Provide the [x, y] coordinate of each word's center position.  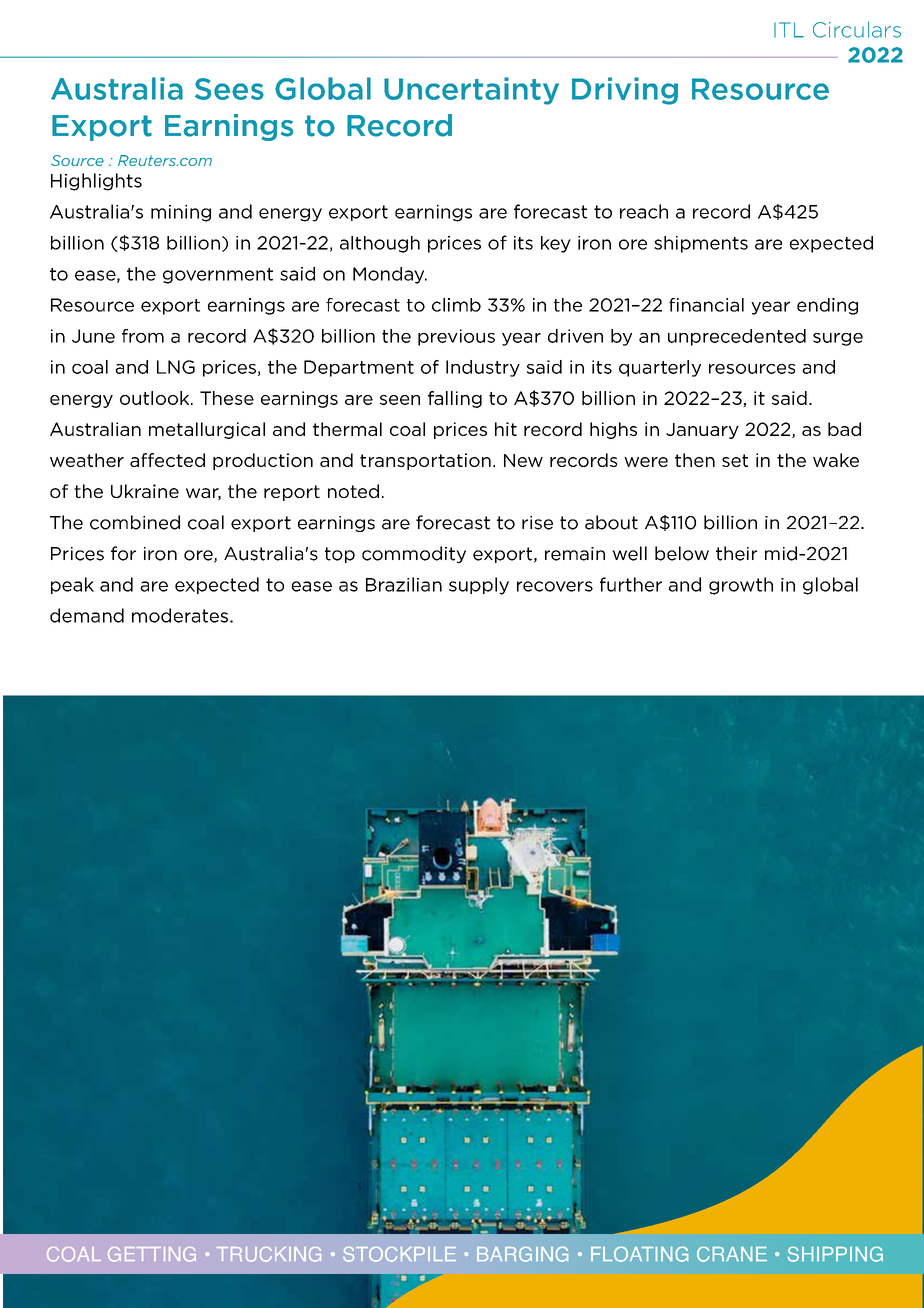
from [143, 336]
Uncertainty [471, 91]
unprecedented [737, 337]
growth [741, 586]
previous [456, 337]
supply [479, 586]
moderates [180, 615]
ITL [789, 30]
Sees [229, 89]
